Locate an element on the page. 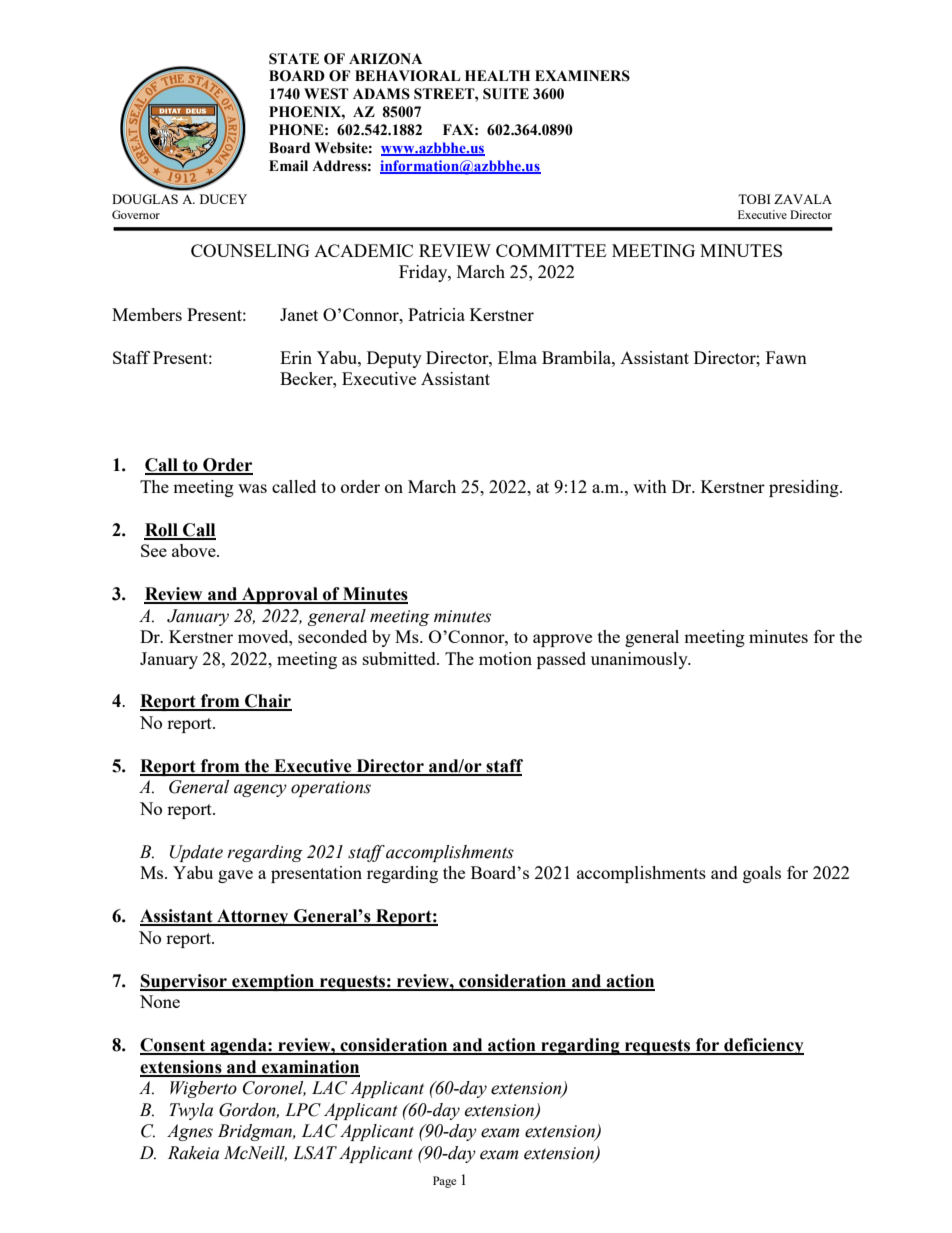 The image size is (952, 1233). Elma is located at coordinates (517, 357).
